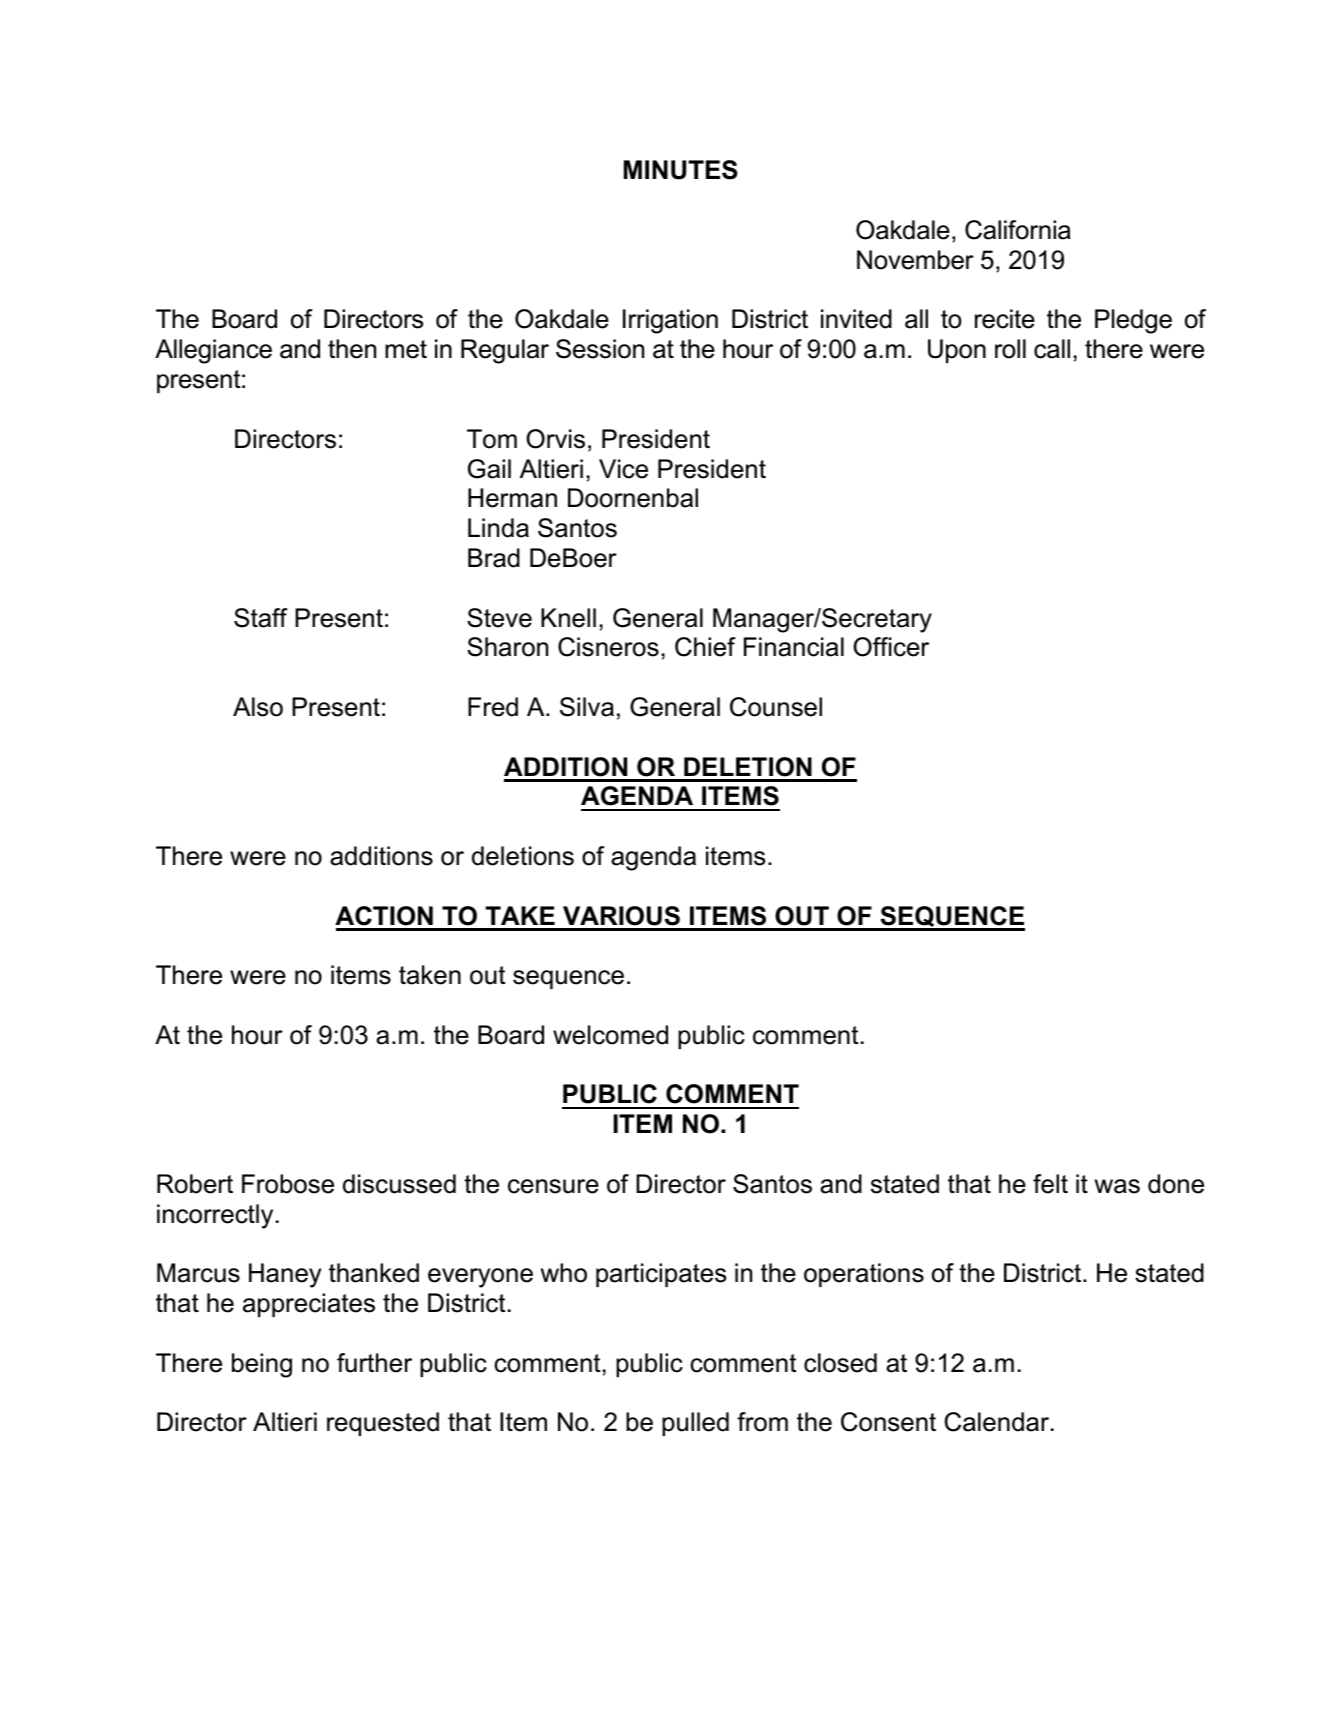 This document has height=1711, width=1322. I want to click on MINUTES, so click(681, 170).
